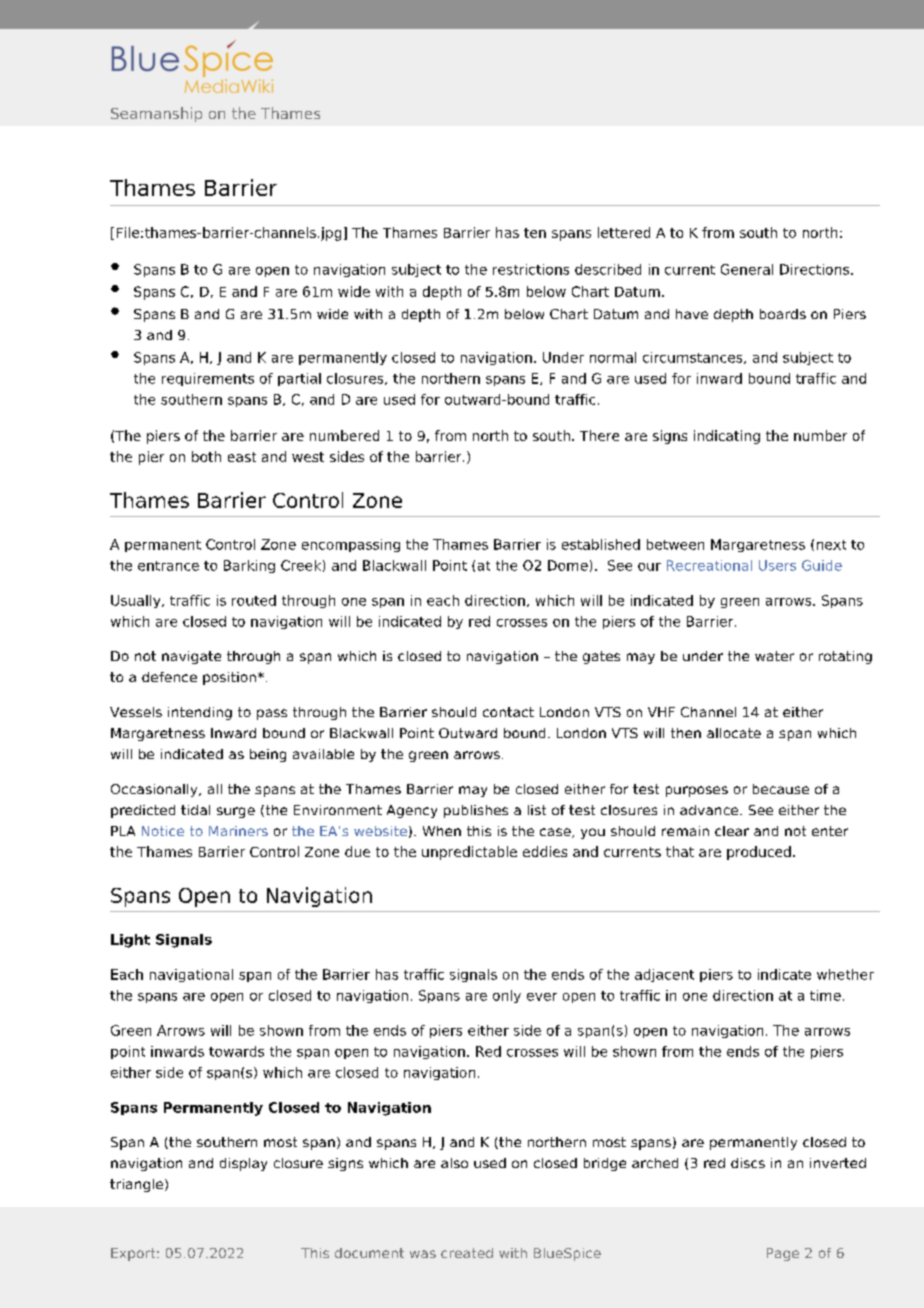 Image resolution: width=924 pixels, height=1308 pixels. Describe the element at coordinates (243, 1164) in the screenshot. I see `display` at that location.
